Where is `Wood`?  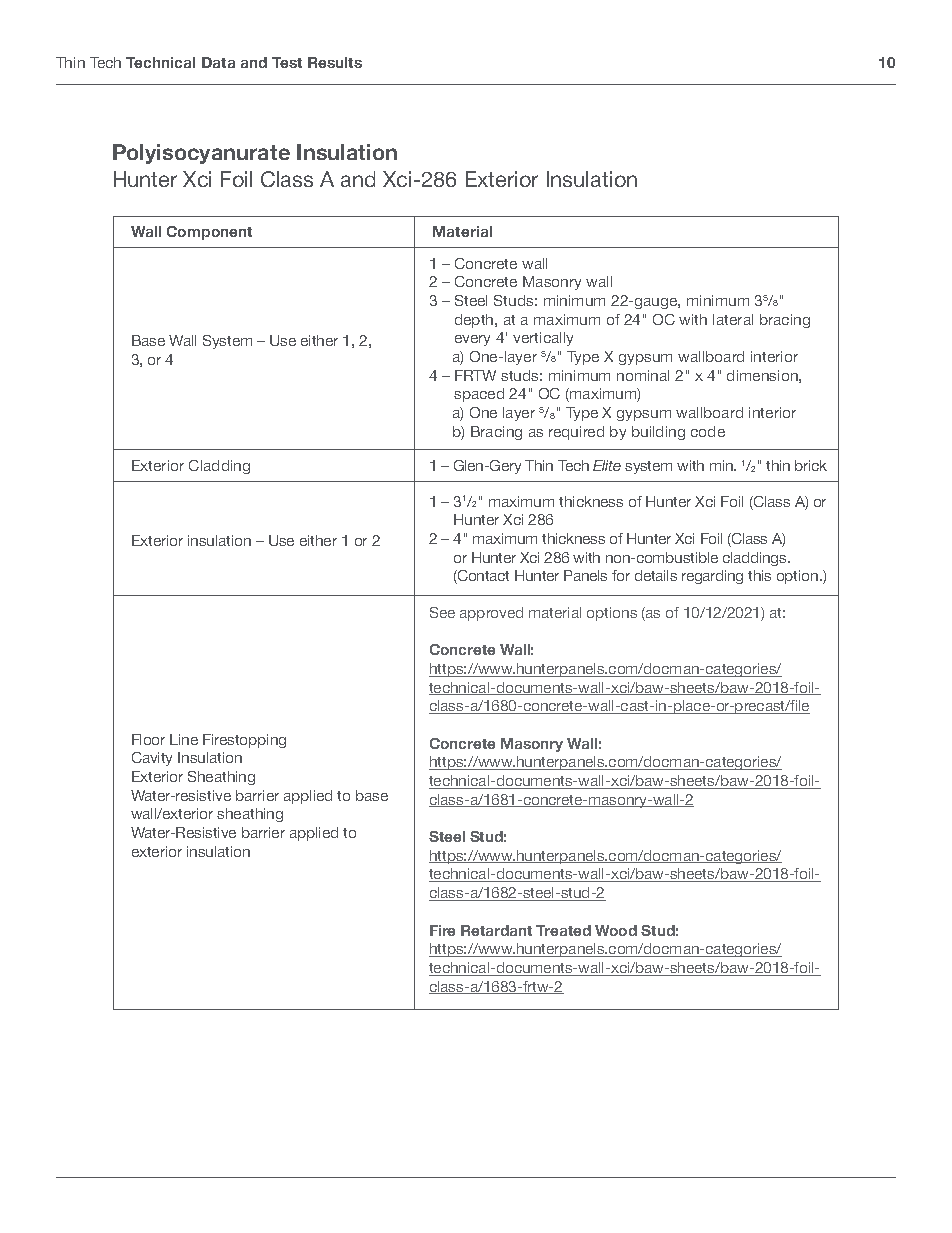
Wood is located at coordinates (616, 930).
